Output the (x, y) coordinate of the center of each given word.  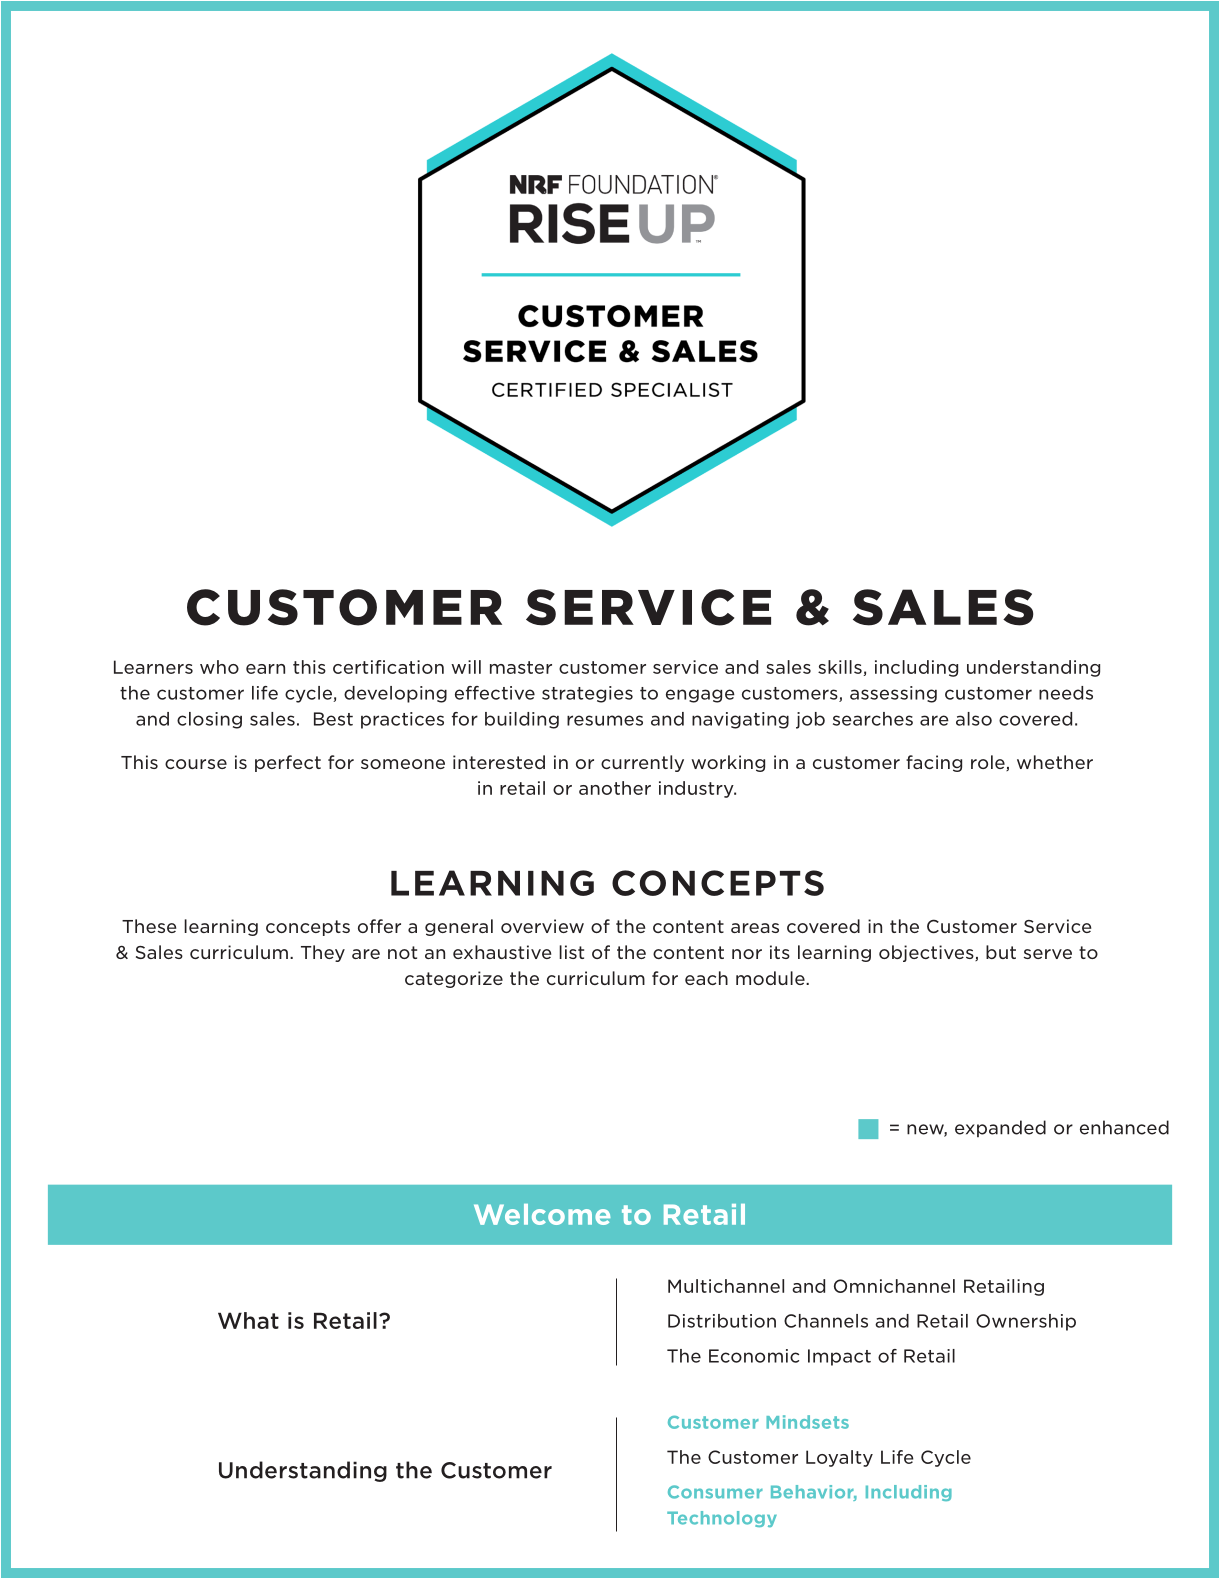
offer (379, 926)
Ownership (1026, 1322)
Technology (722, 1519)
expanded (1000, 1128)
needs (1066, 693)
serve (1048, 954)
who (219, 667)
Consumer (715, 1492)
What (248, 1320)
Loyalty (839, 1458)
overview (542, 926)
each (706, 978)
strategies (587, 694)
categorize (454, 979)
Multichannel (726, 1286)
